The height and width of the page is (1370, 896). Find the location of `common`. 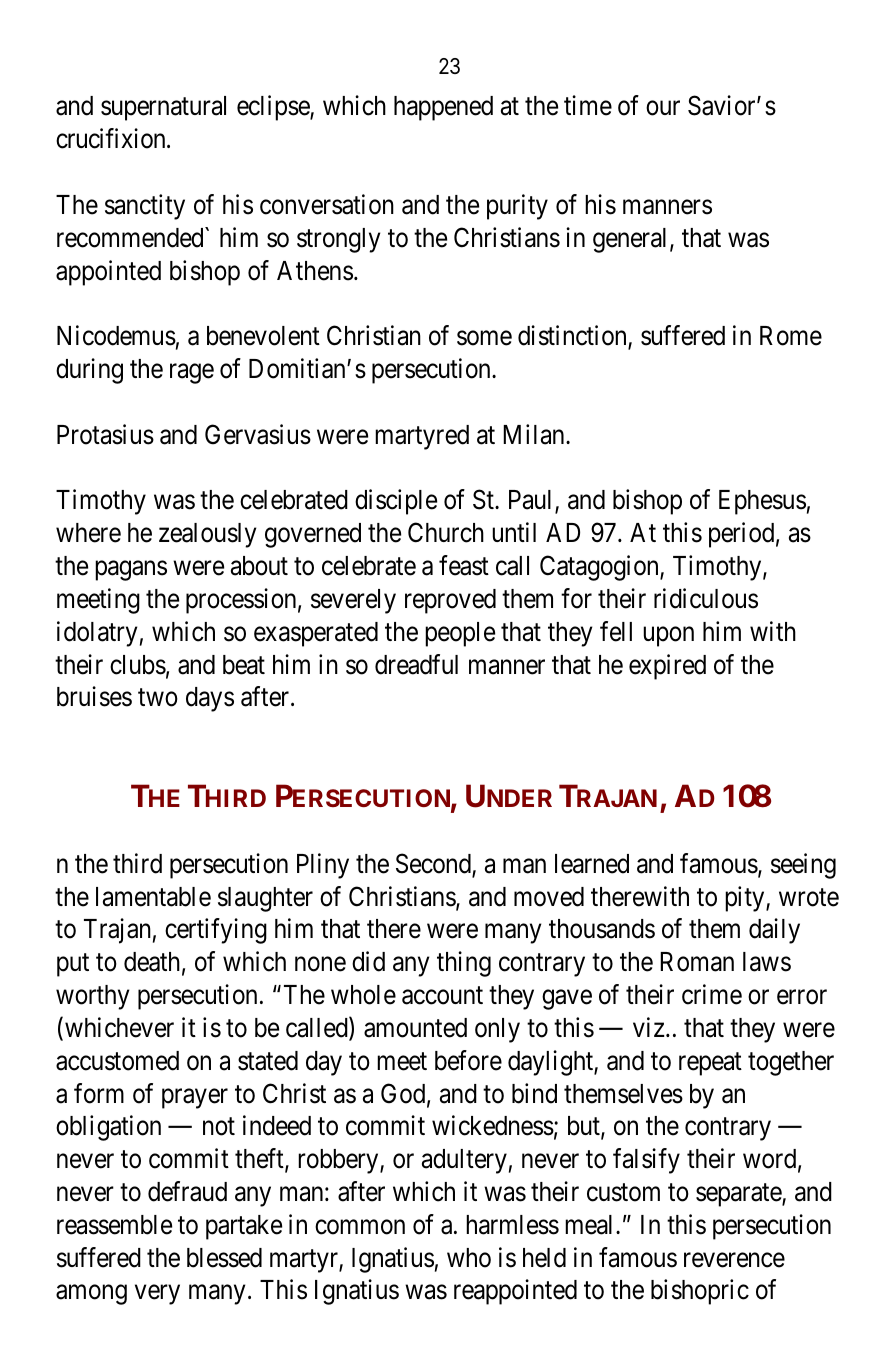

common is located at coordinates (360, 1227).
